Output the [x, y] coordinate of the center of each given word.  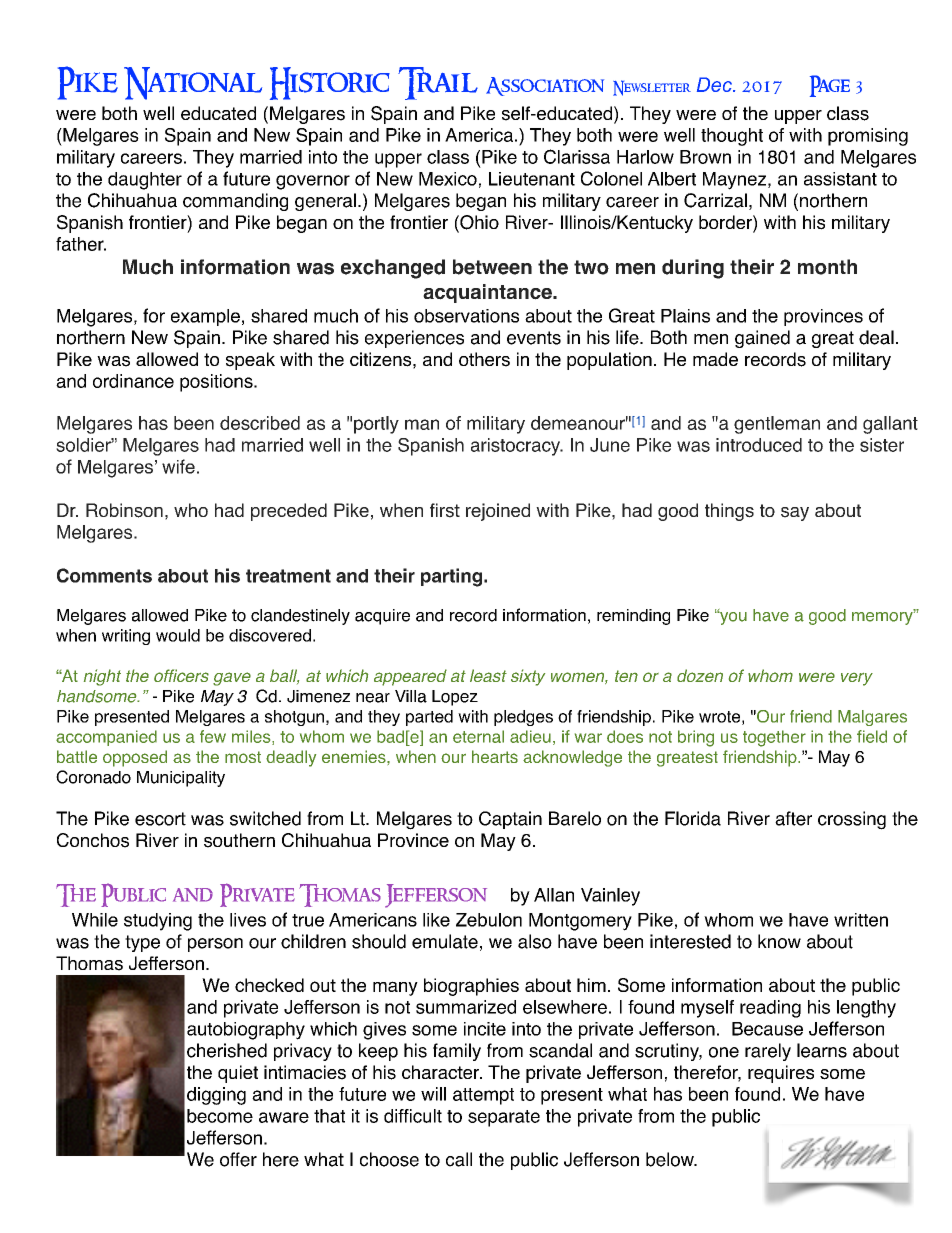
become [220, 1116]
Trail [438, 83]
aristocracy [516, 447]
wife [178, 466]
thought [732, 137]
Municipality [181, 779]
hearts [495, 756]
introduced [759, 445]
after [793, 818]
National [193, 83]
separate [504, 1118]
